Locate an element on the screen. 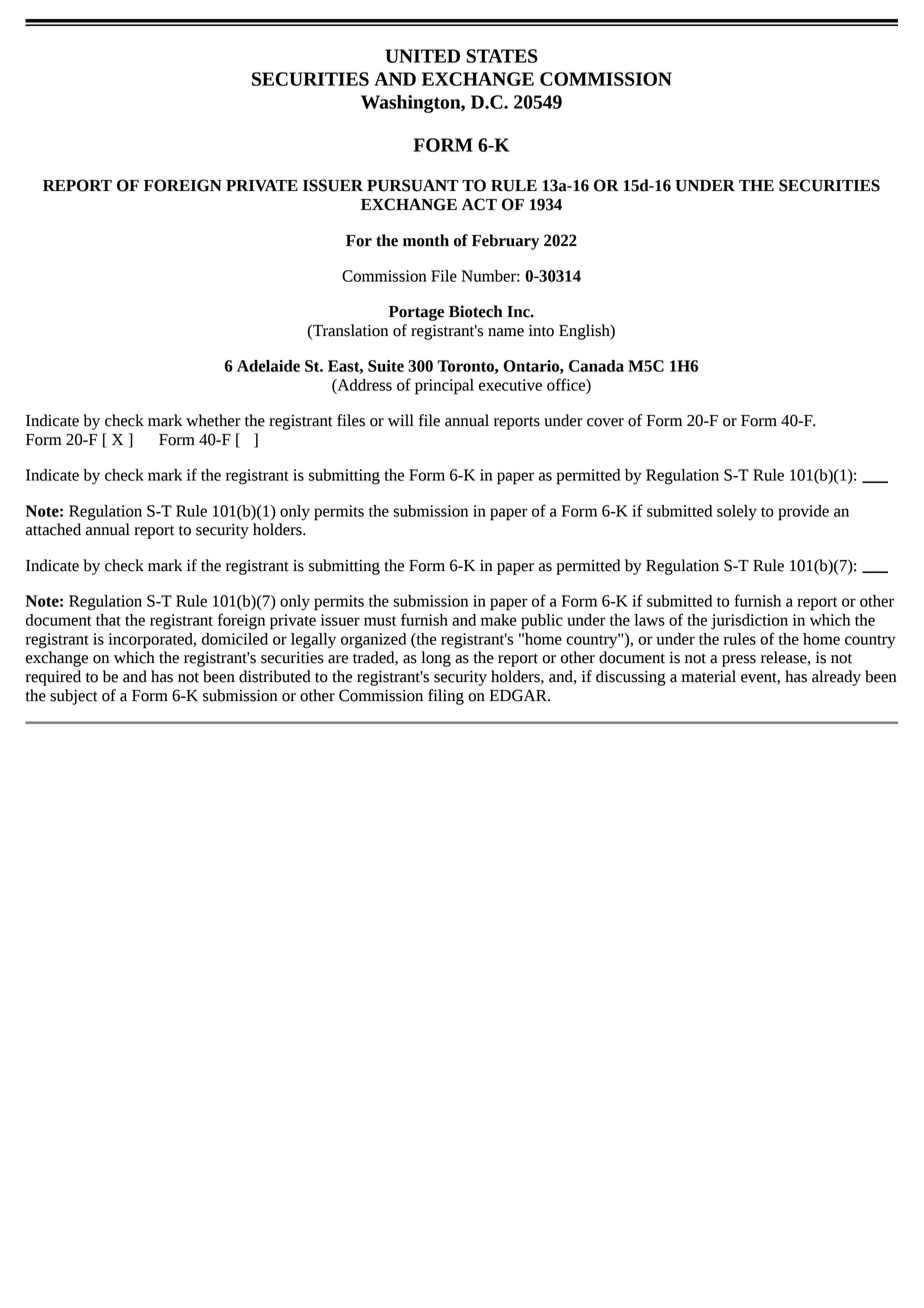 Image resolution: width=924 pixels, height=1308 pixels. STATES is located at coordinates (502, 56).
